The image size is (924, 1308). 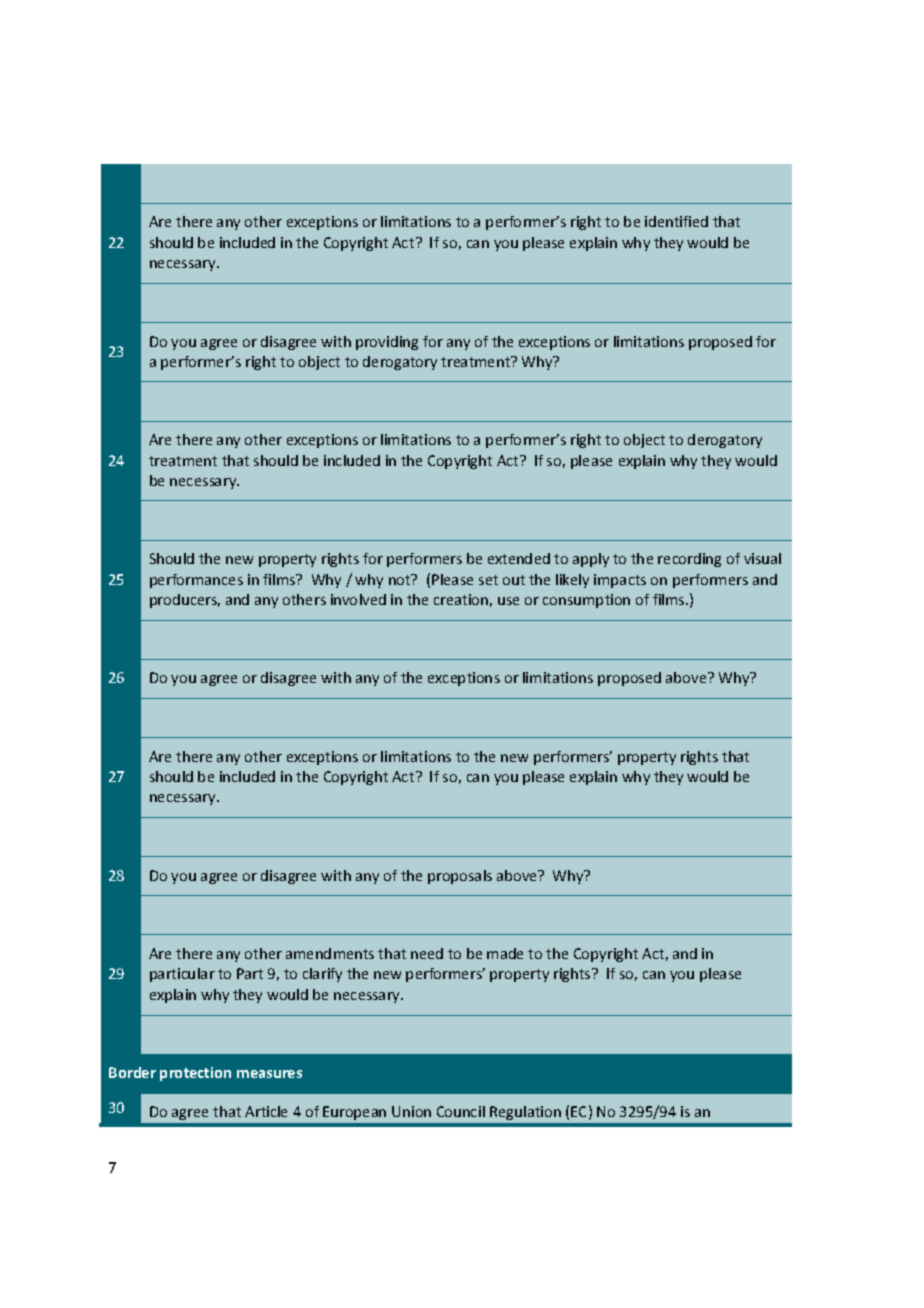 I want to click on protection, so click(x=195, y=1074).
